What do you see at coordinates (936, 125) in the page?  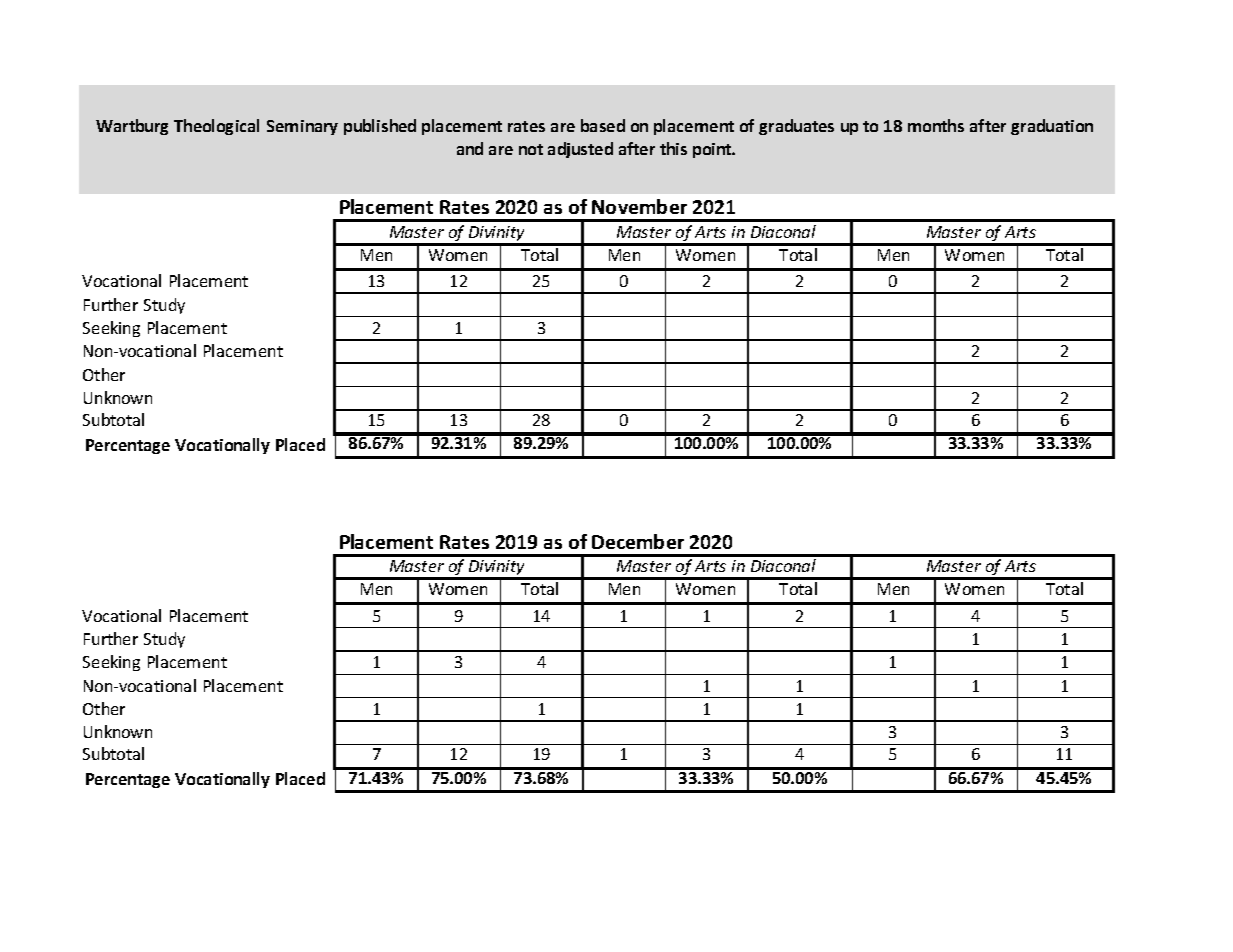 I see `months` at bounding box center [936, 125].
